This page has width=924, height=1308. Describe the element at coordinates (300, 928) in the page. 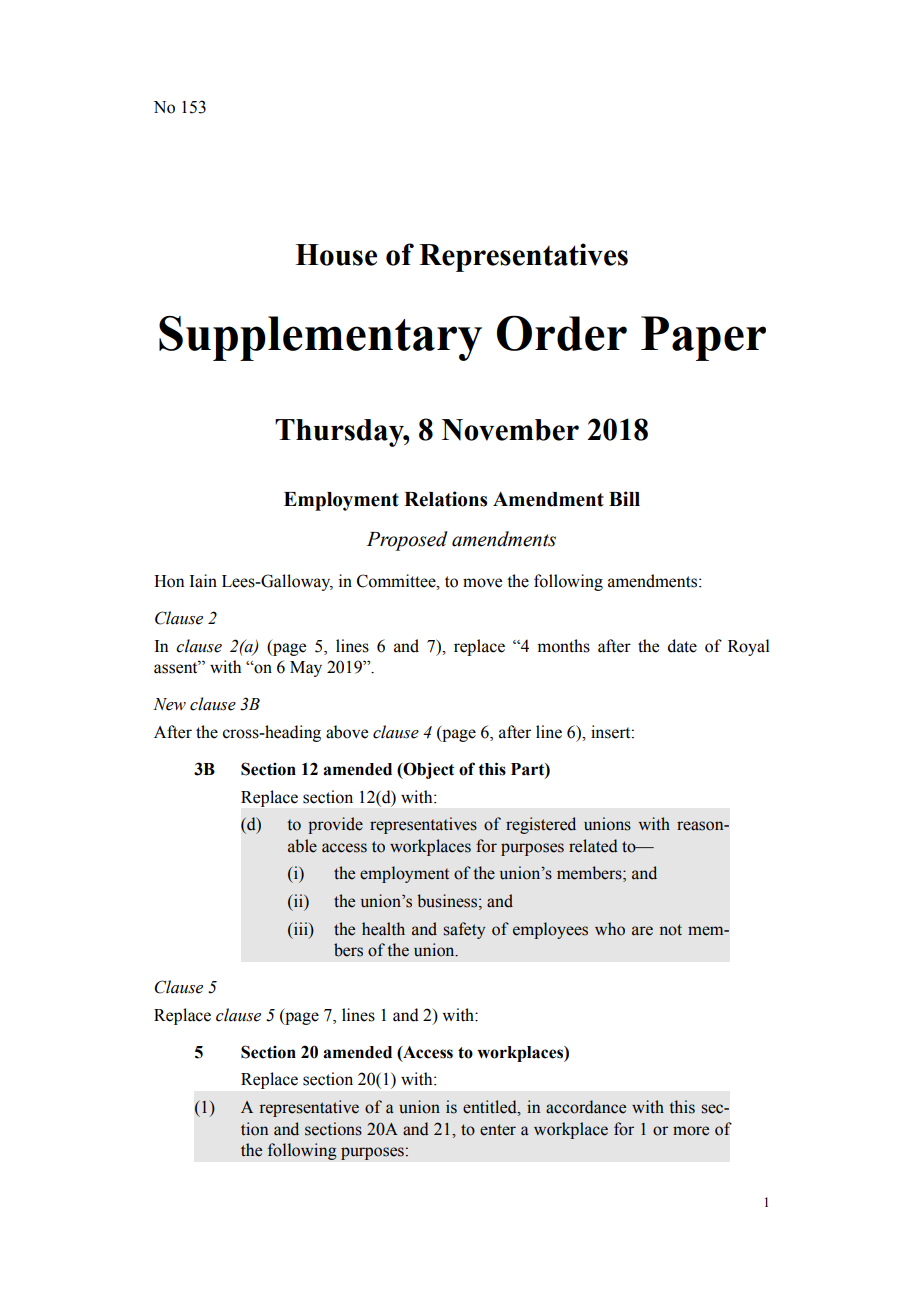

I see `iii` at that location.
